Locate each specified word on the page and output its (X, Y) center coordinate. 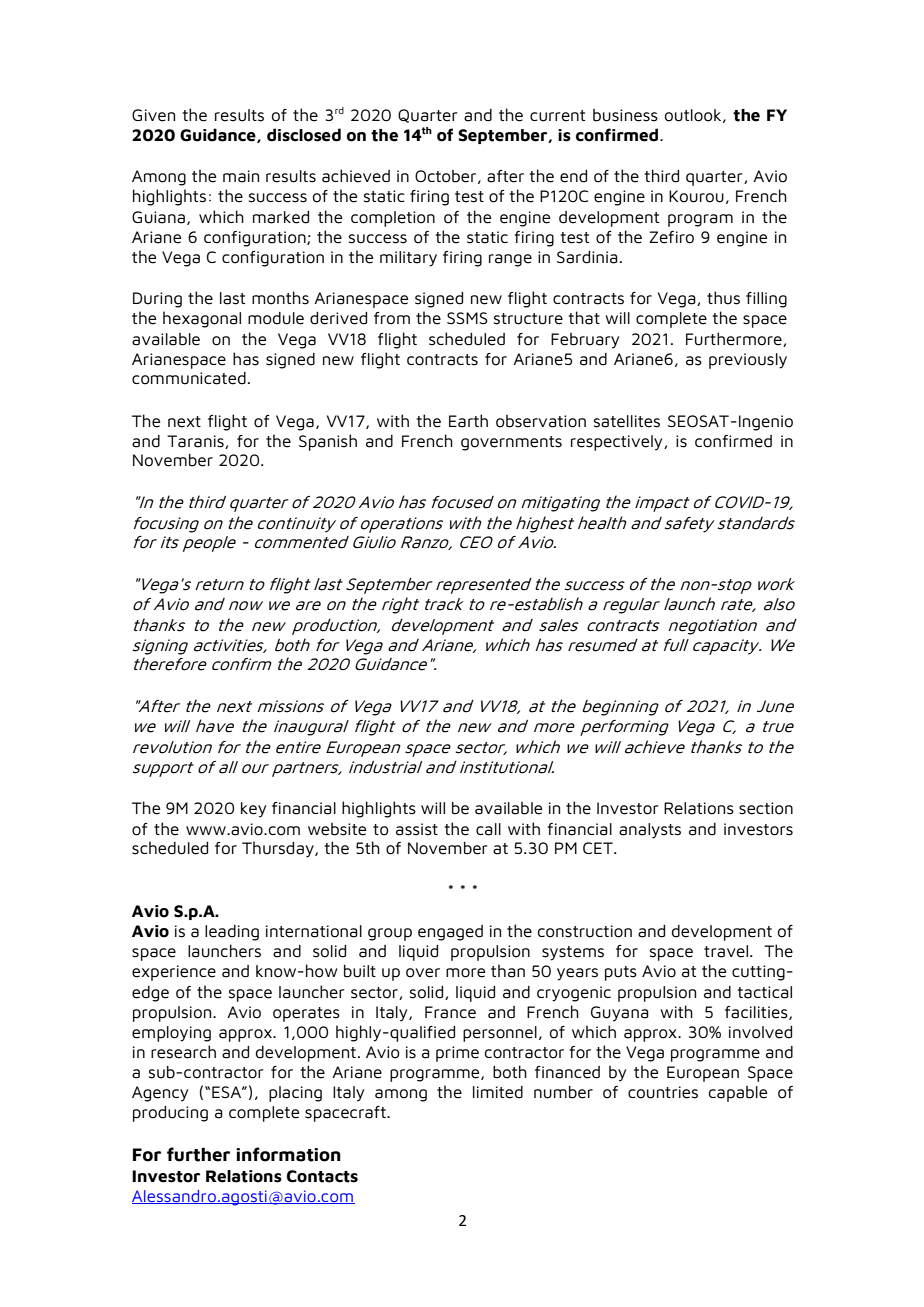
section (766, 808)
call (488, 829)
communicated (189, 378)
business (625, 115)
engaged (450, 933)
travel (726, 951)
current (557, 116)
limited (498, 1092)
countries (663, 1092)
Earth (468, 421)
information (288, 1154)
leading (232, 933)
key (253, 810)
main (241, 176)
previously (748, 361)
